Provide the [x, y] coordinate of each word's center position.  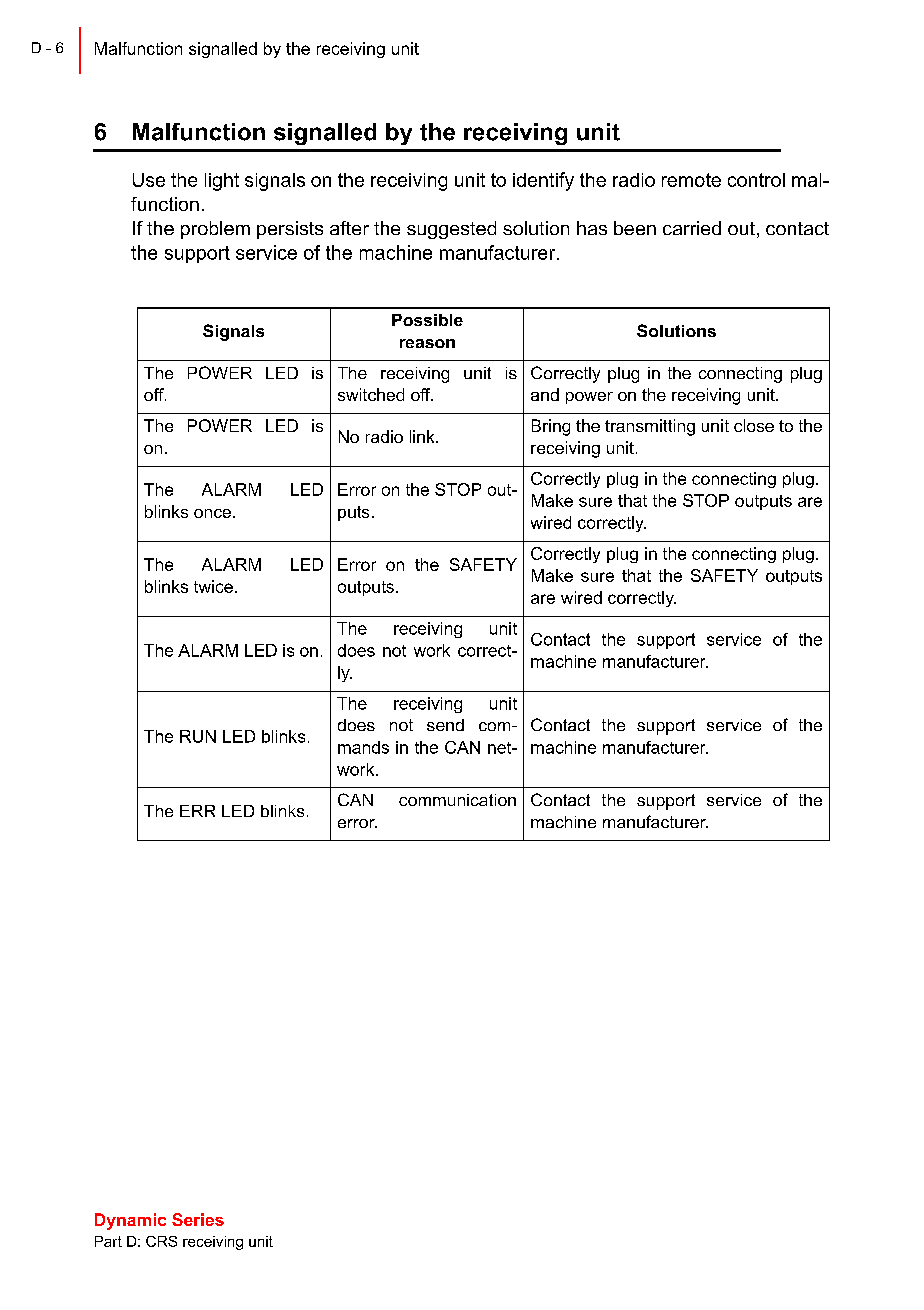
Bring [551, 427]
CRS [161, 1241]
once [212, 513]
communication [457, 800]
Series [198, 1219]
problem [215, 230]
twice [213, 586]
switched [371, 394]
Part [108, 1241]
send [445, 725]
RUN [198, 736]
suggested [451, 230]
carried [692, 228]
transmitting [650, 427]
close [754, 425]
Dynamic [130, 1221]
